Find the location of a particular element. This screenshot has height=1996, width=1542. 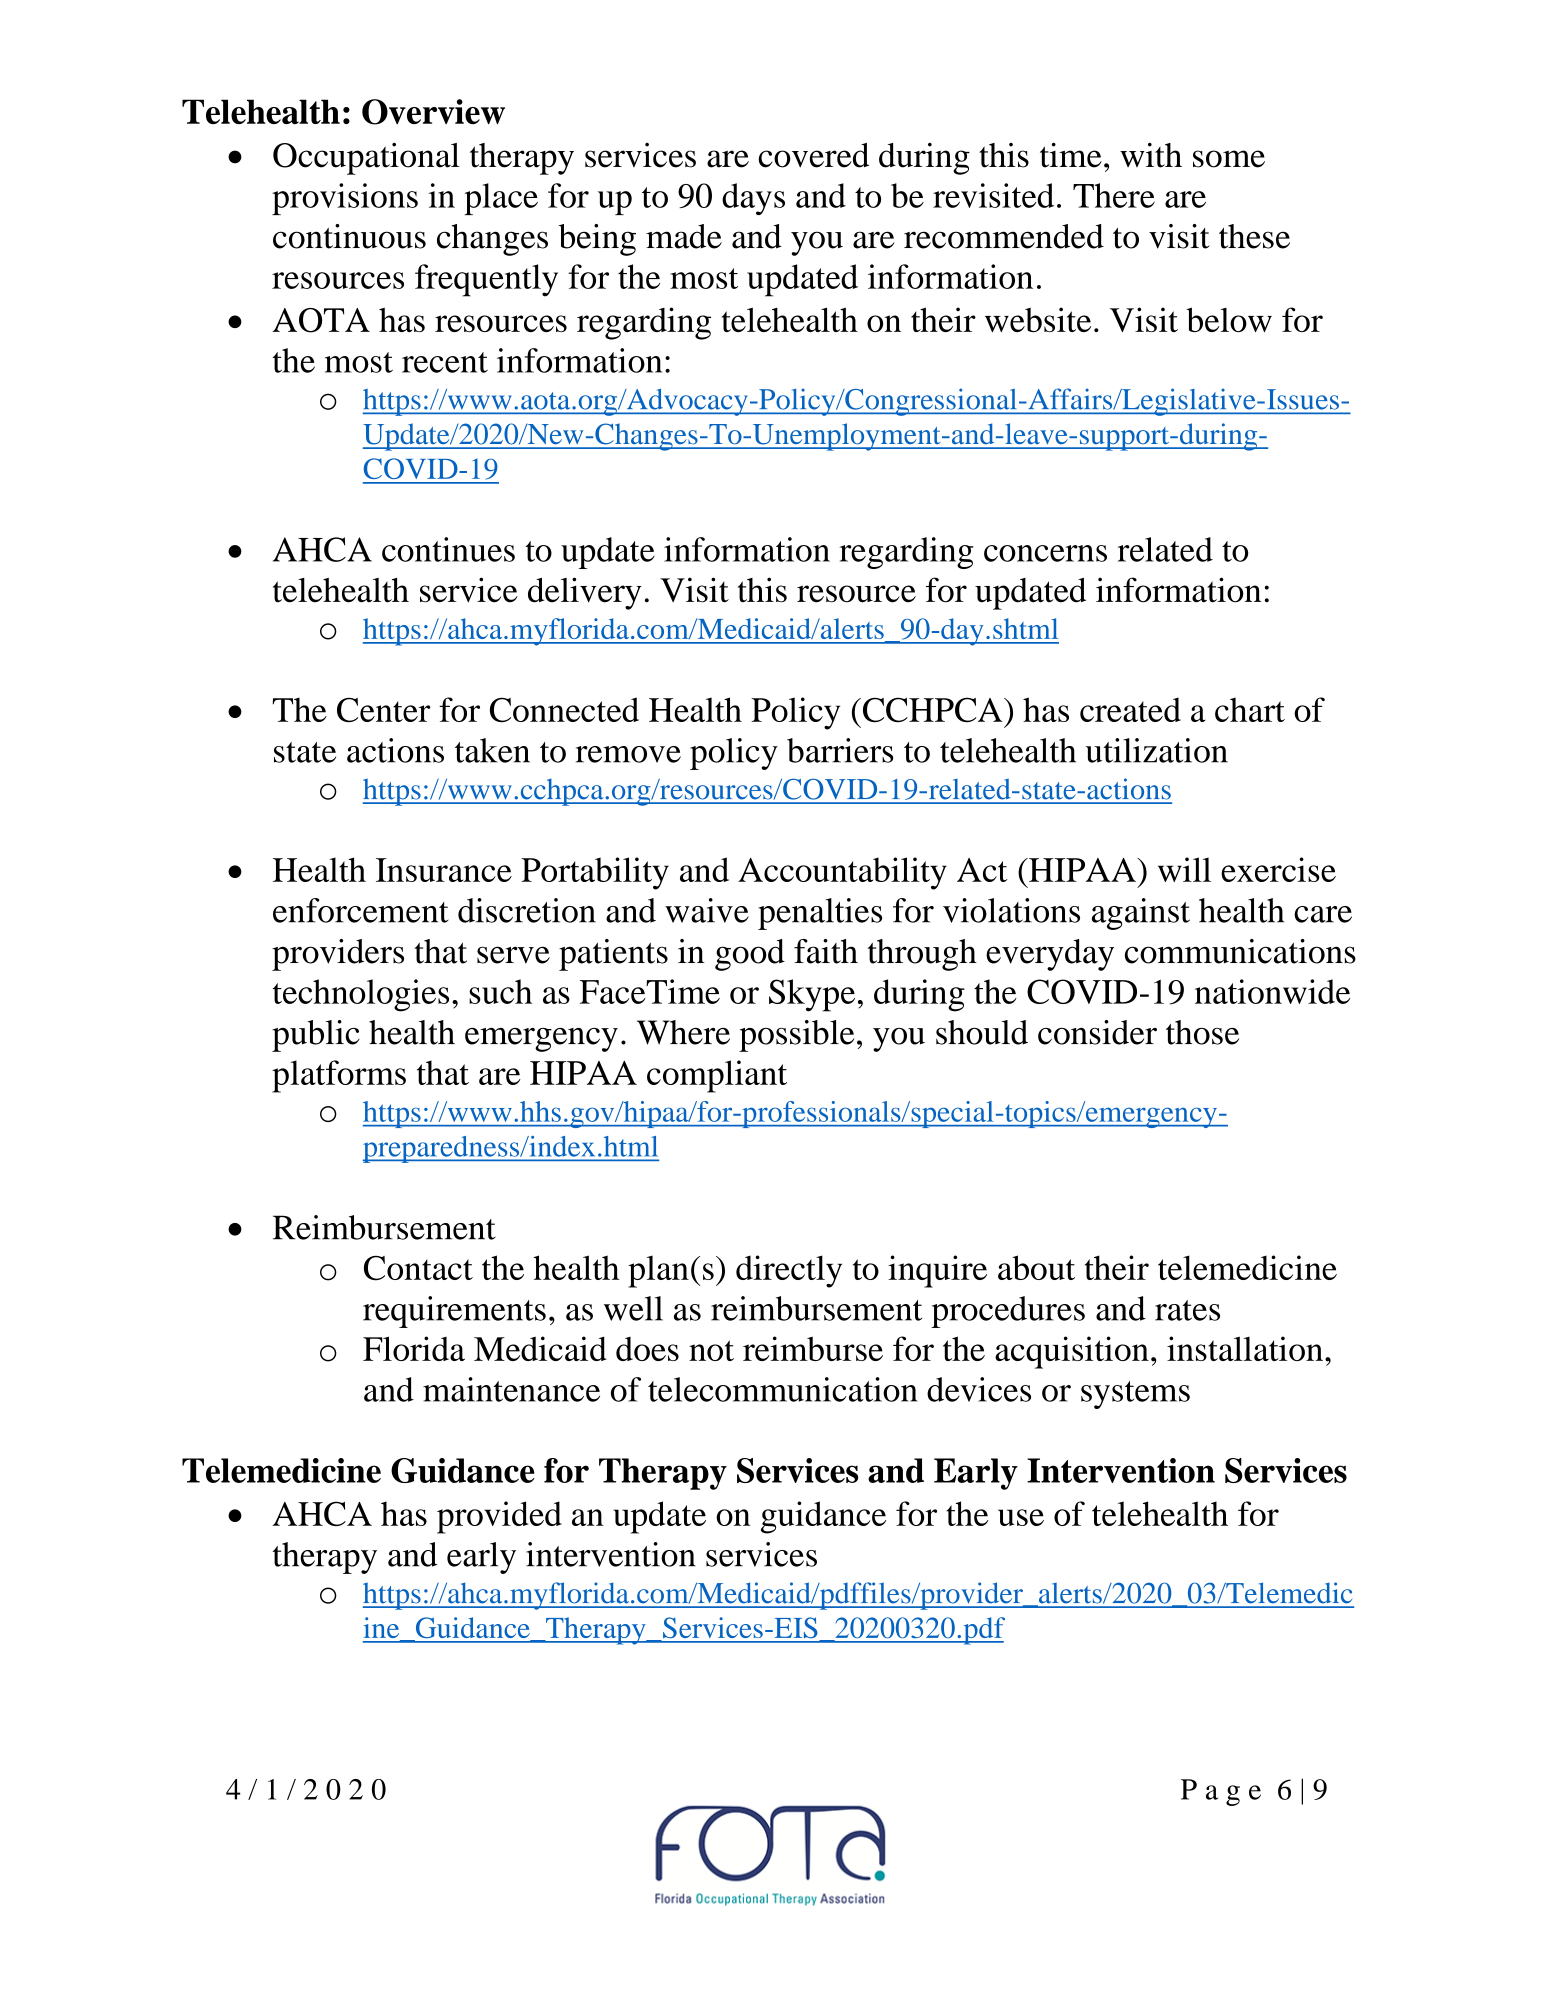

compliant is located at coordinates (717, 1076).
